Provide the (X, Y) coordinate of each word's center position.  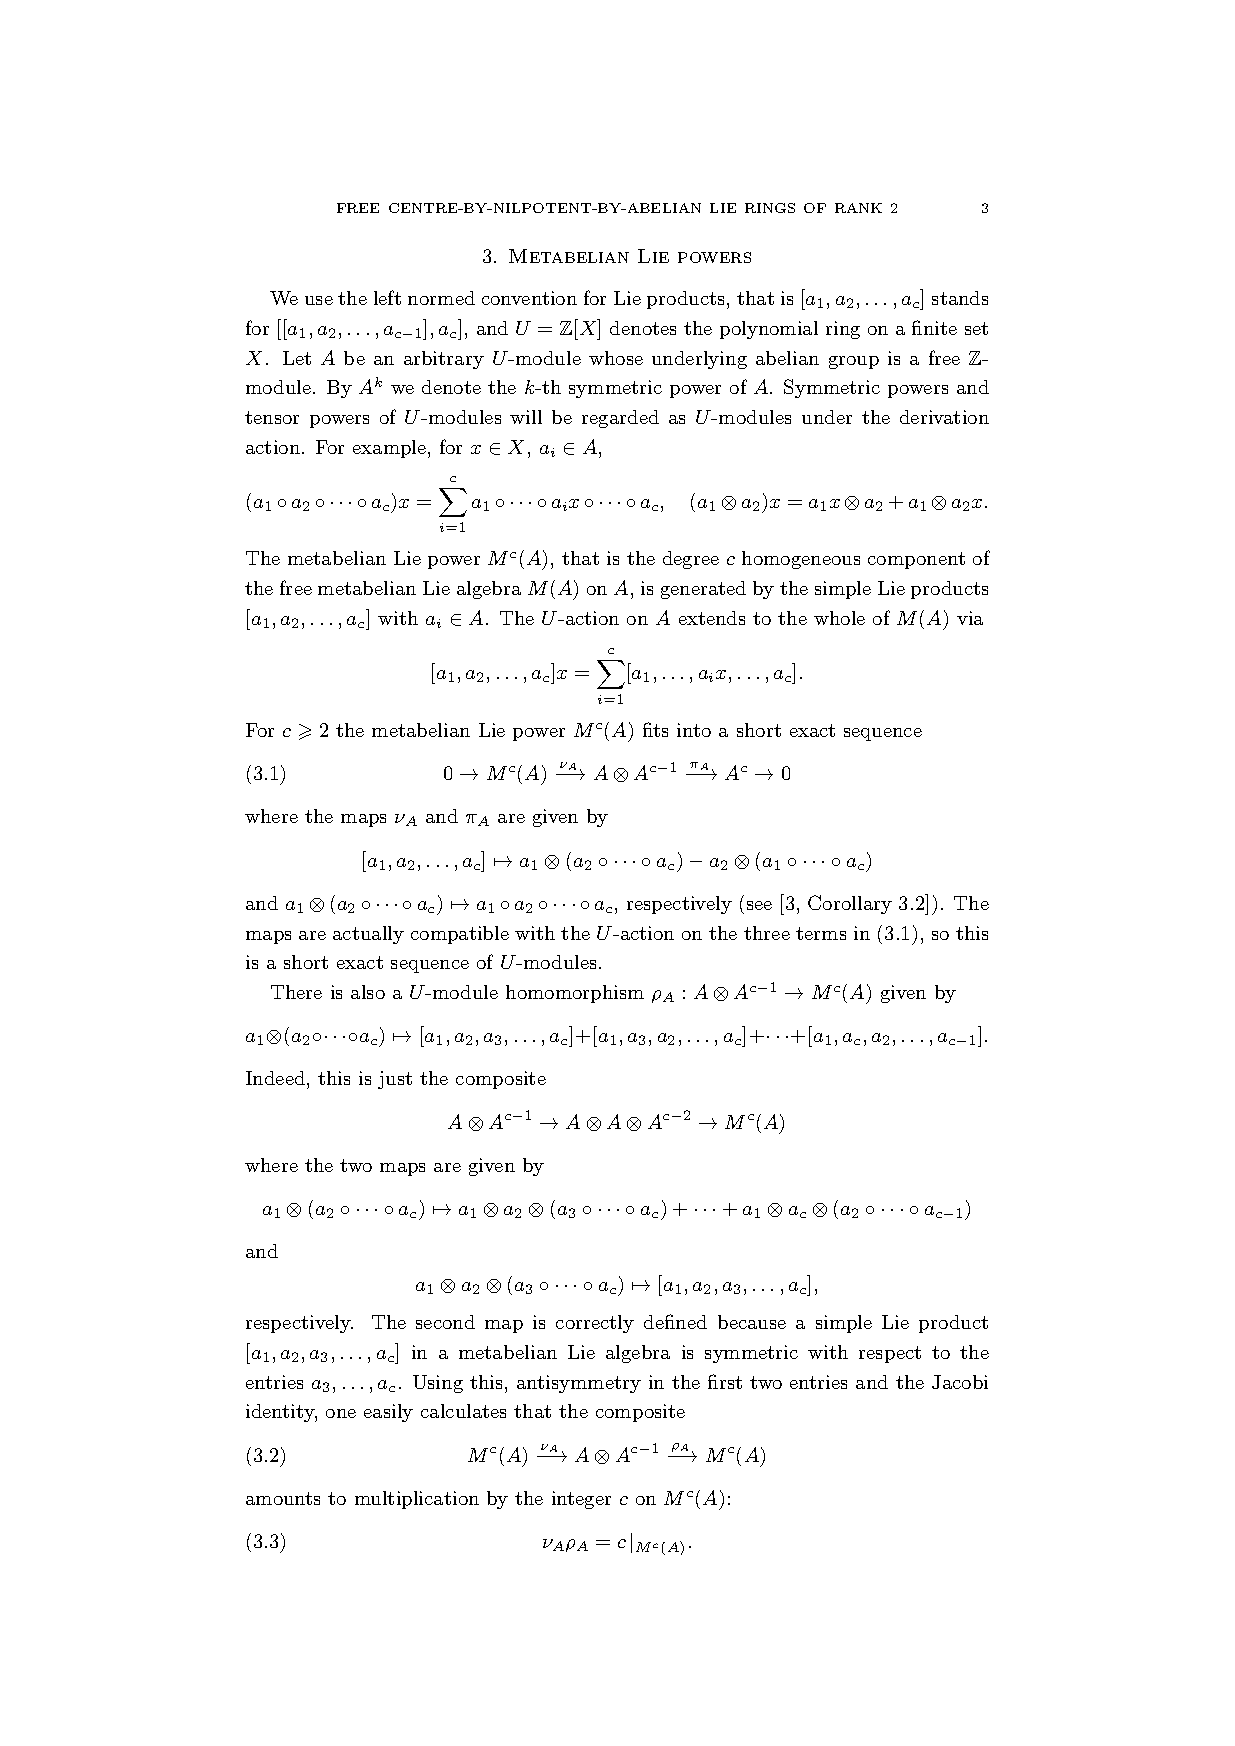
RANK (858, 208)
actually (368, 935)
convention (529, 298)
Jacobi (960, 1382)
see (759, 905)
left (387, 297)
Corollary (850, 904)
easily (388, 1413)
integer (581, 1500)
